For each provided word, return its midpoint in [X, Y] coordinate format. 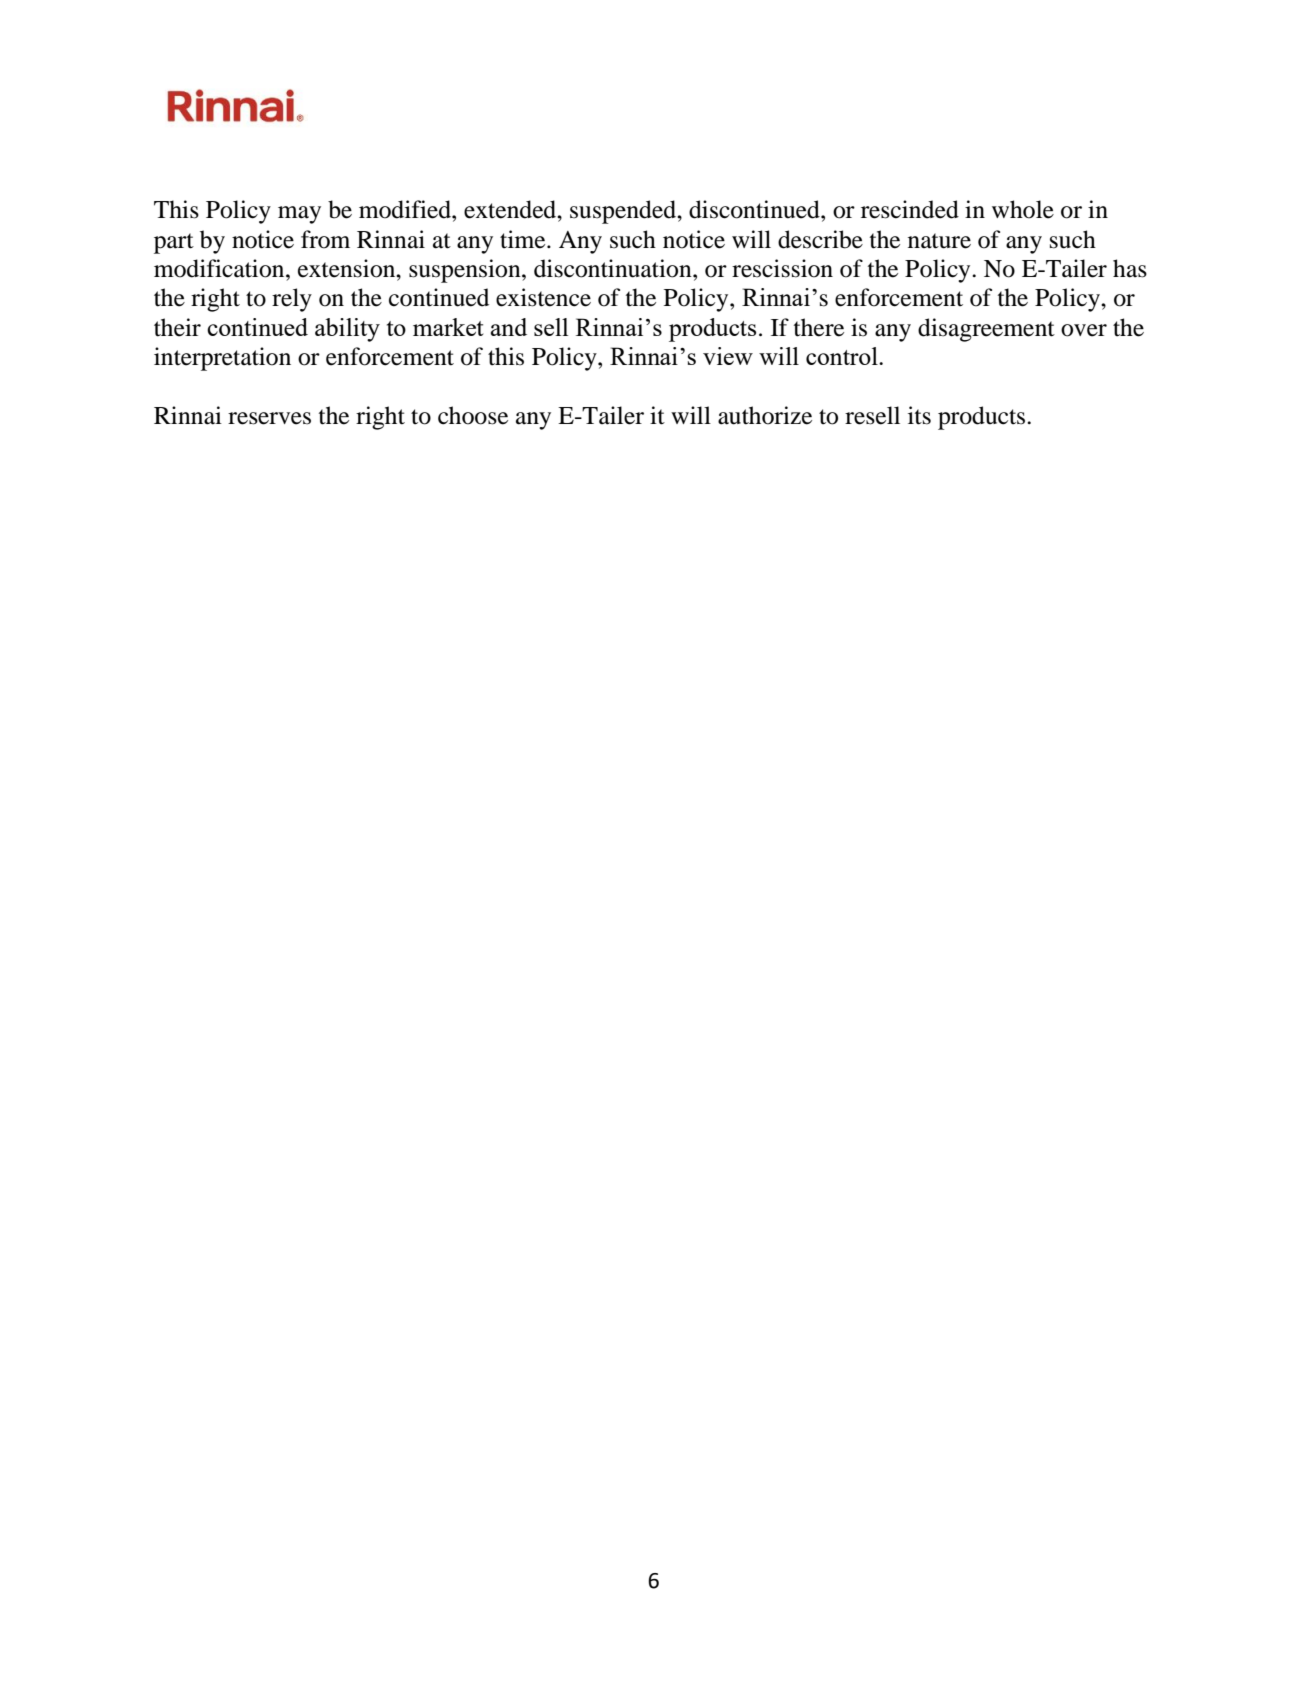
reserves [269, 418]
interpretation [222, 359]
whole [1023, 209]
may [299, 215]
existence [543, 297]
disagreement [986, 330]
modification [220, 268]
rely [292, 300]
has [1130, 268]
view [728, 356]
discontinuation [614, 268]
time [524, 239]
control [843, 356]
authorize [765, 415]
